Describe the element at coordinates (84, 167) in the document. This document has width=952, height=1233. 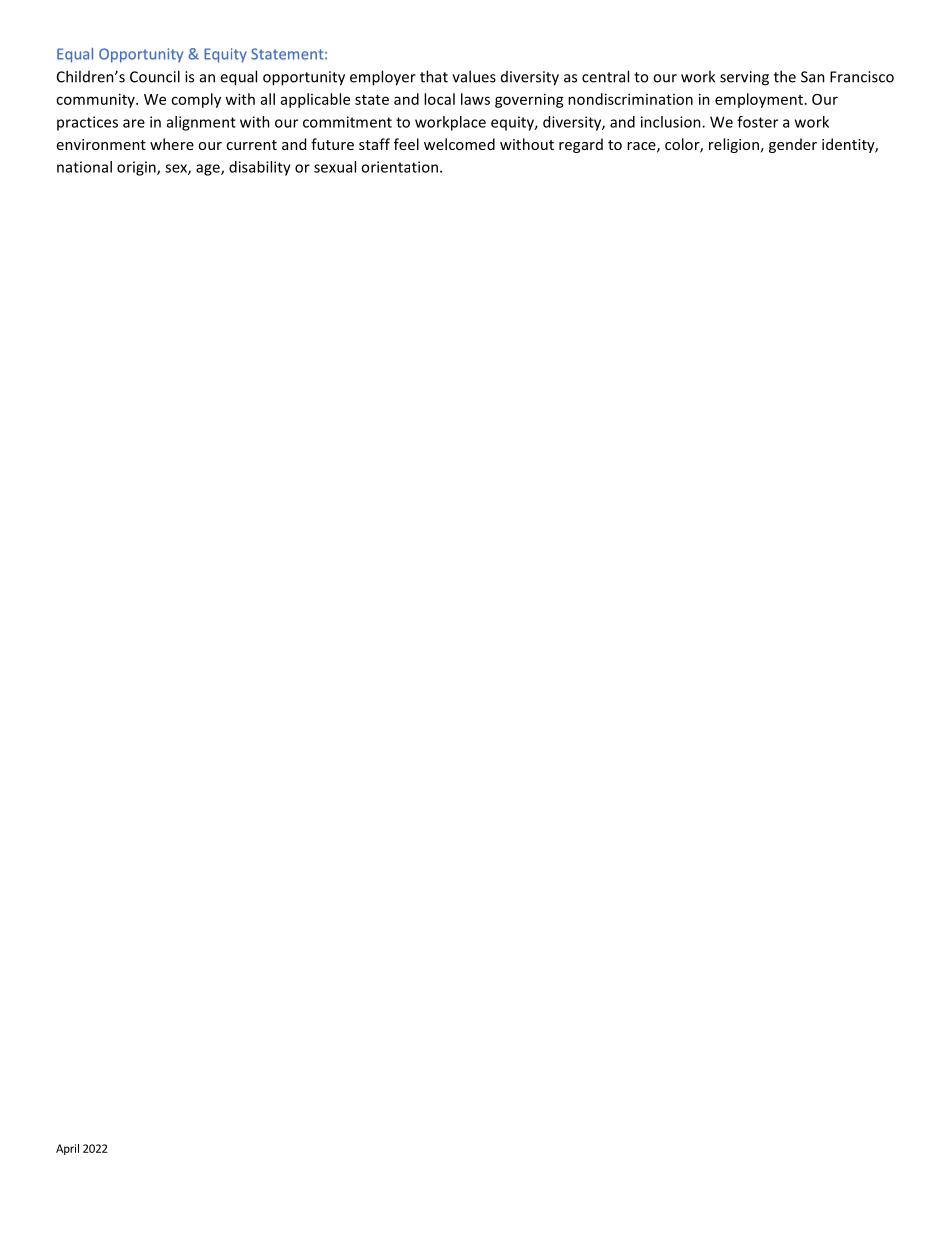
I see `national` at that location.
